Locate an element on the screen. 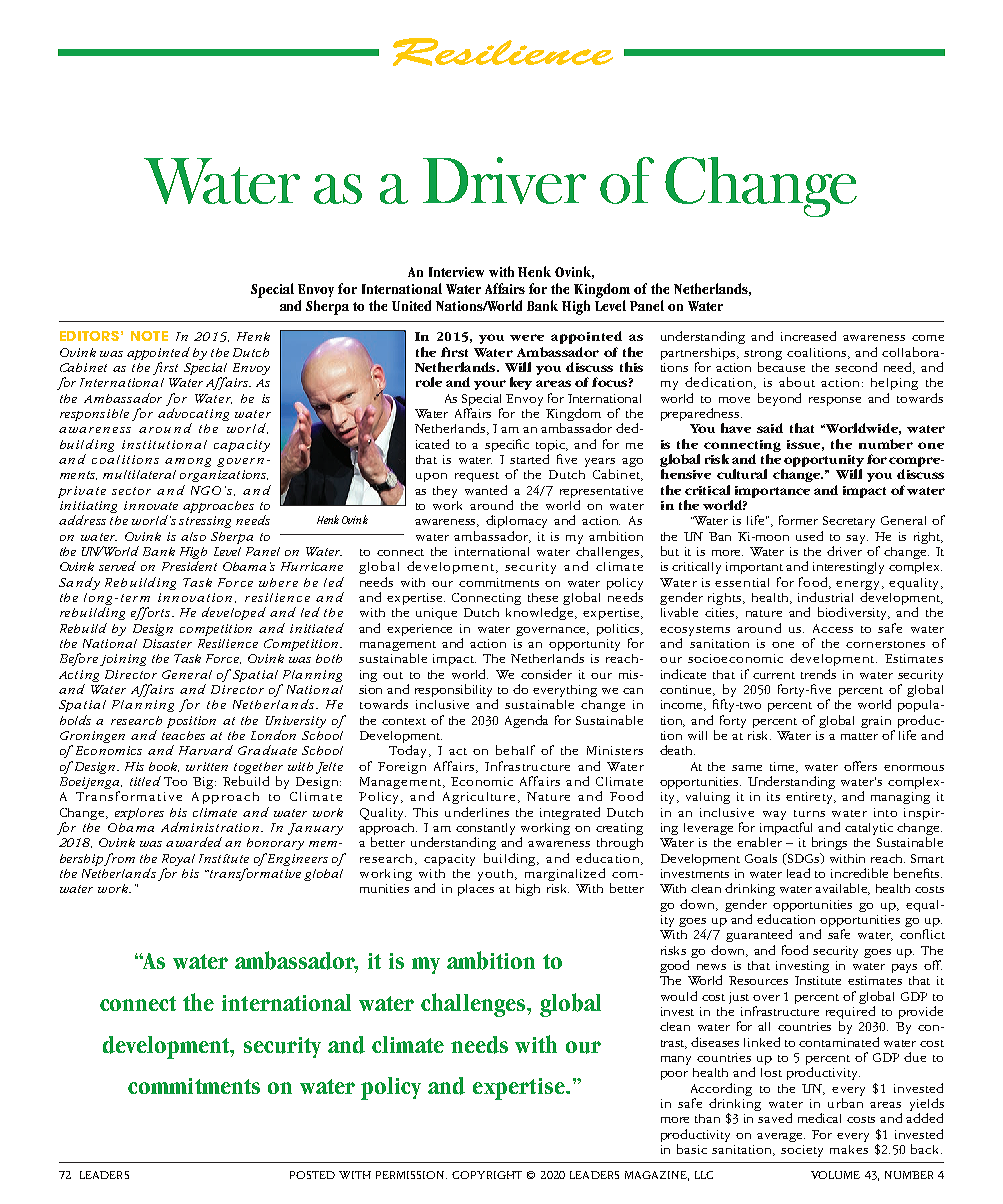 The width and height of the screenshot is (1003, 1204). increased is located at coordinates (808, 336).
